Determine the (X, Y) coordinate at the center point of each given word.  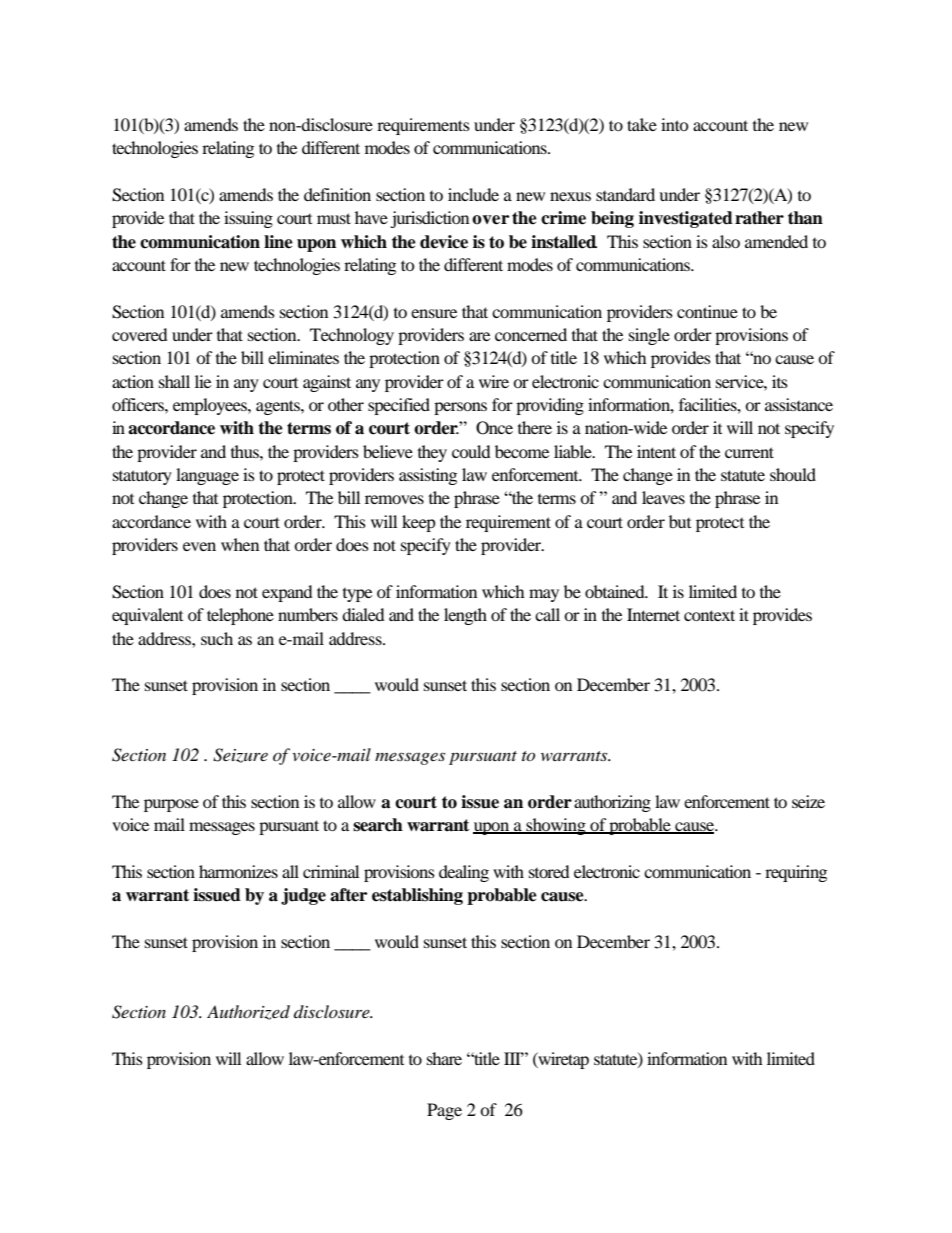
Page (444, 1111)
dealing (464, 873)
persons (460, 408)
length (465, 616)
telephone (240, 616)
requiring (796, 873)
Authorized (248, 1012)
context (709, 615)
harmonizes (238, 871)
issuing (248, 219)
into (675, 124)
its (780, 381)
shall (174, 381)
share (444, 1058)
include (473, 194)
